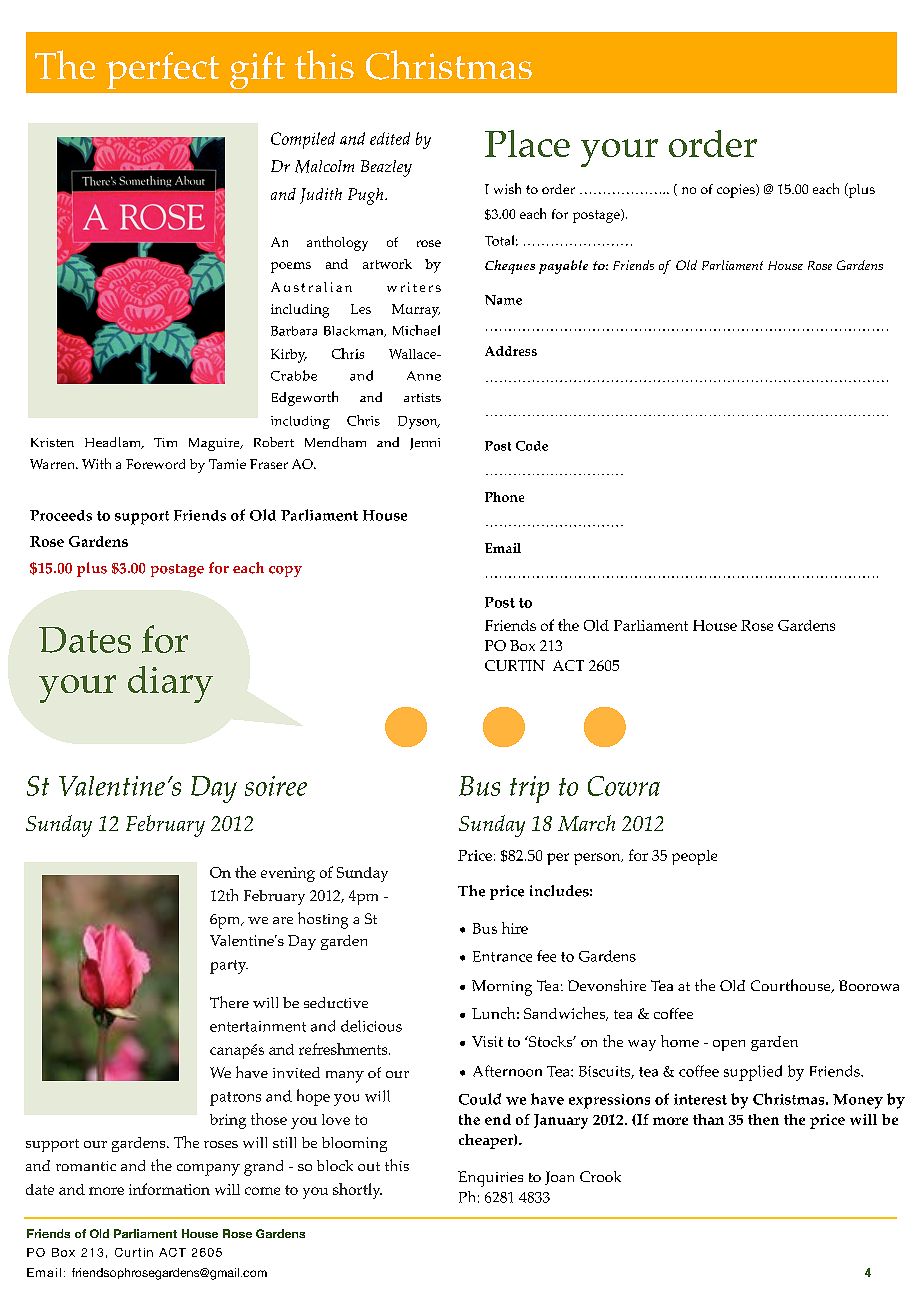 The image size is (924, 1308). Describe the element at coordinates (694, 857) in the image. I see `people` at that location.
